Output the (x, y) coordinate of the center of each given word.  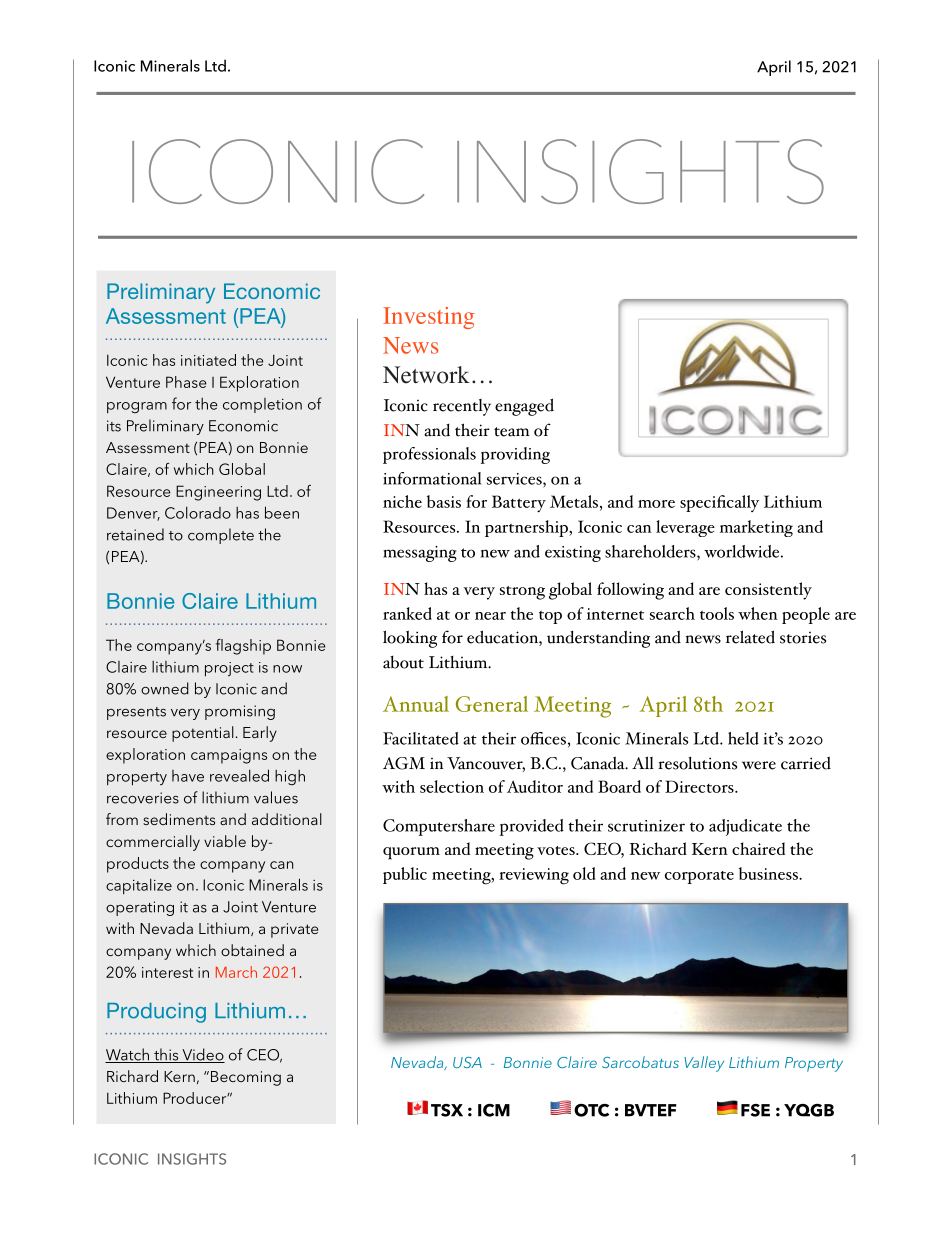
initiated (208, 360)
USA (467, 1062)
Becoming (246, 1078)
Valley (704, 1064)
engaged (524, 407)
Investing (429, 318)
